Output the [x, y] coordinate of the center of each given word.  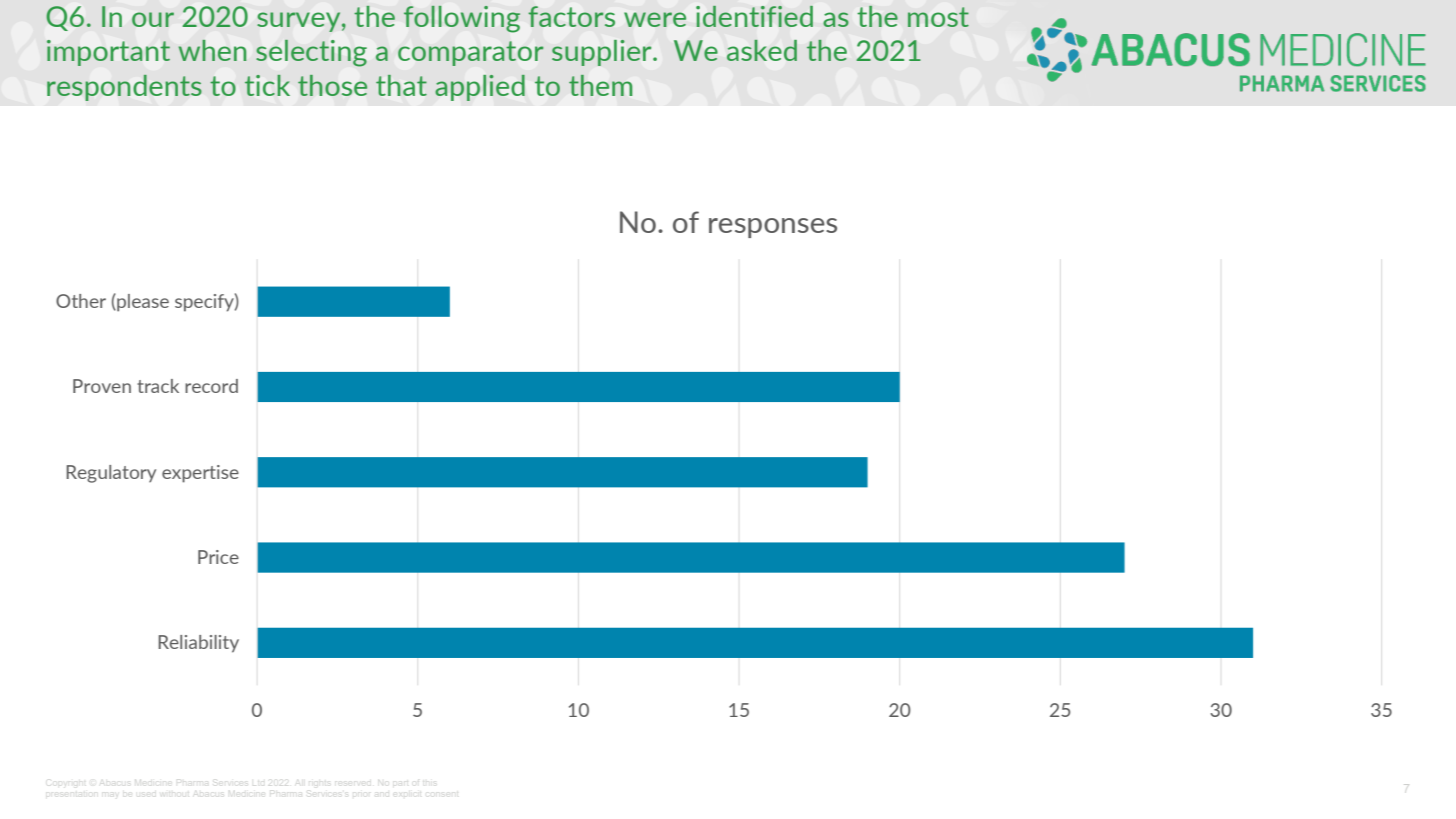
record [211, 386]
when [212, 50]
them [600, 85]
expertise [200, 474]
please [142, 303]
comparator [470, 53]
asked [762, 50]
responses [773, 228]
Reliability [198, 644]
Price [218, 557]
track [158, 386]
